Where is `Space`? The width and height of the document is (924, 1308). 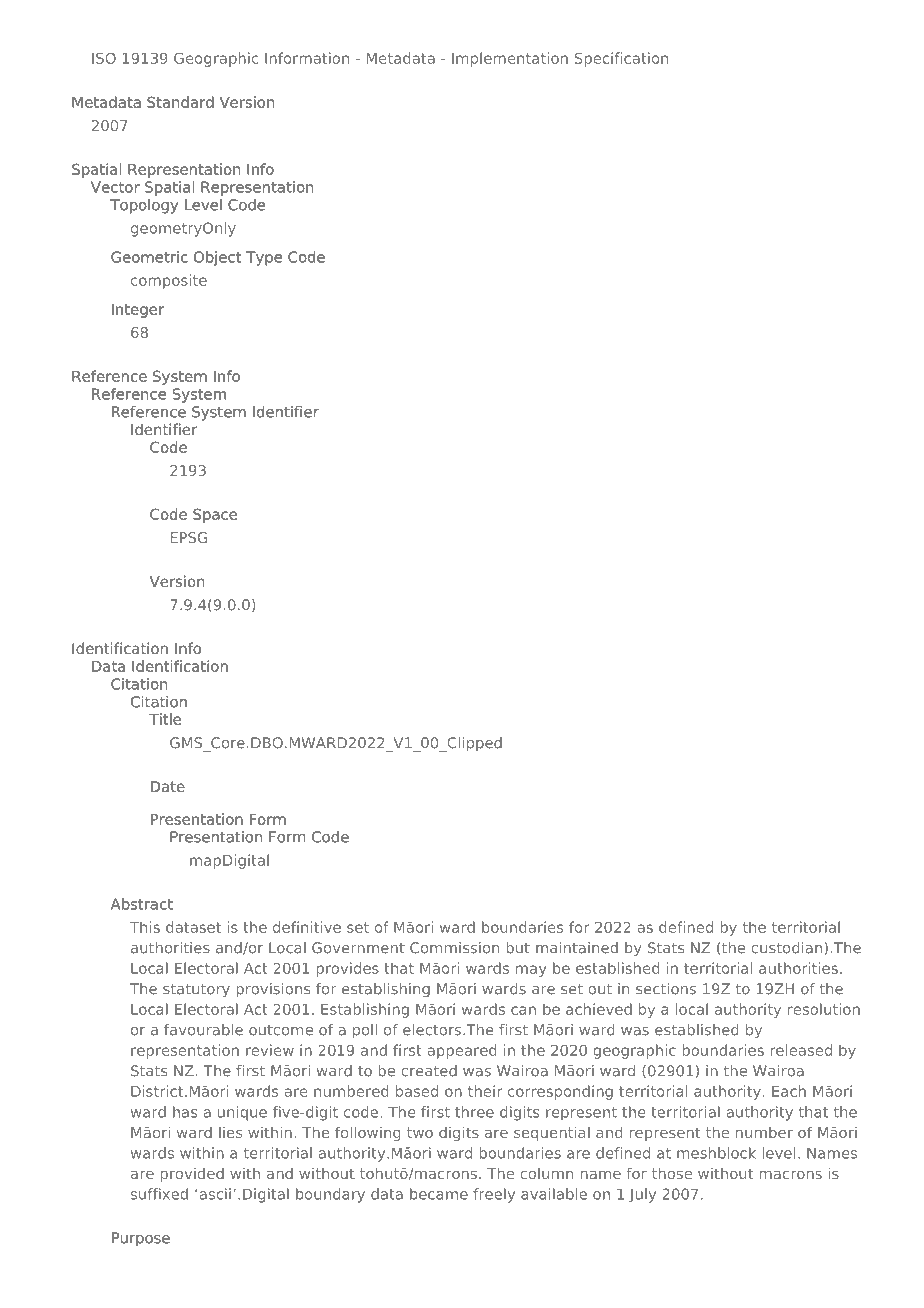
Space is located at coordinates (215, 515).
